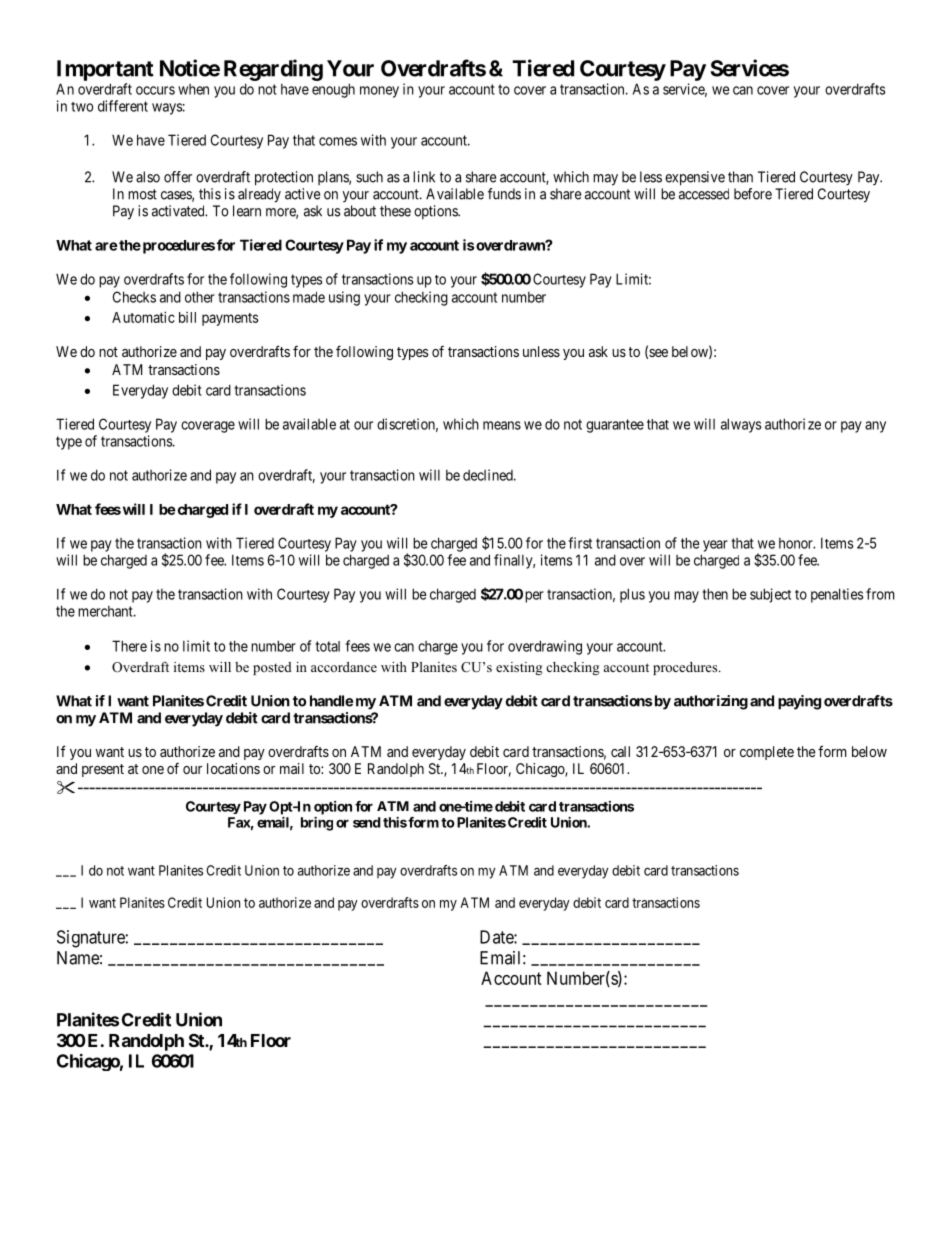 This screenshot has height=1233, width=952. What do you see at coordinates (519, 668) in the screenshot?
I see `existing` at bounding box center [519, 668].
